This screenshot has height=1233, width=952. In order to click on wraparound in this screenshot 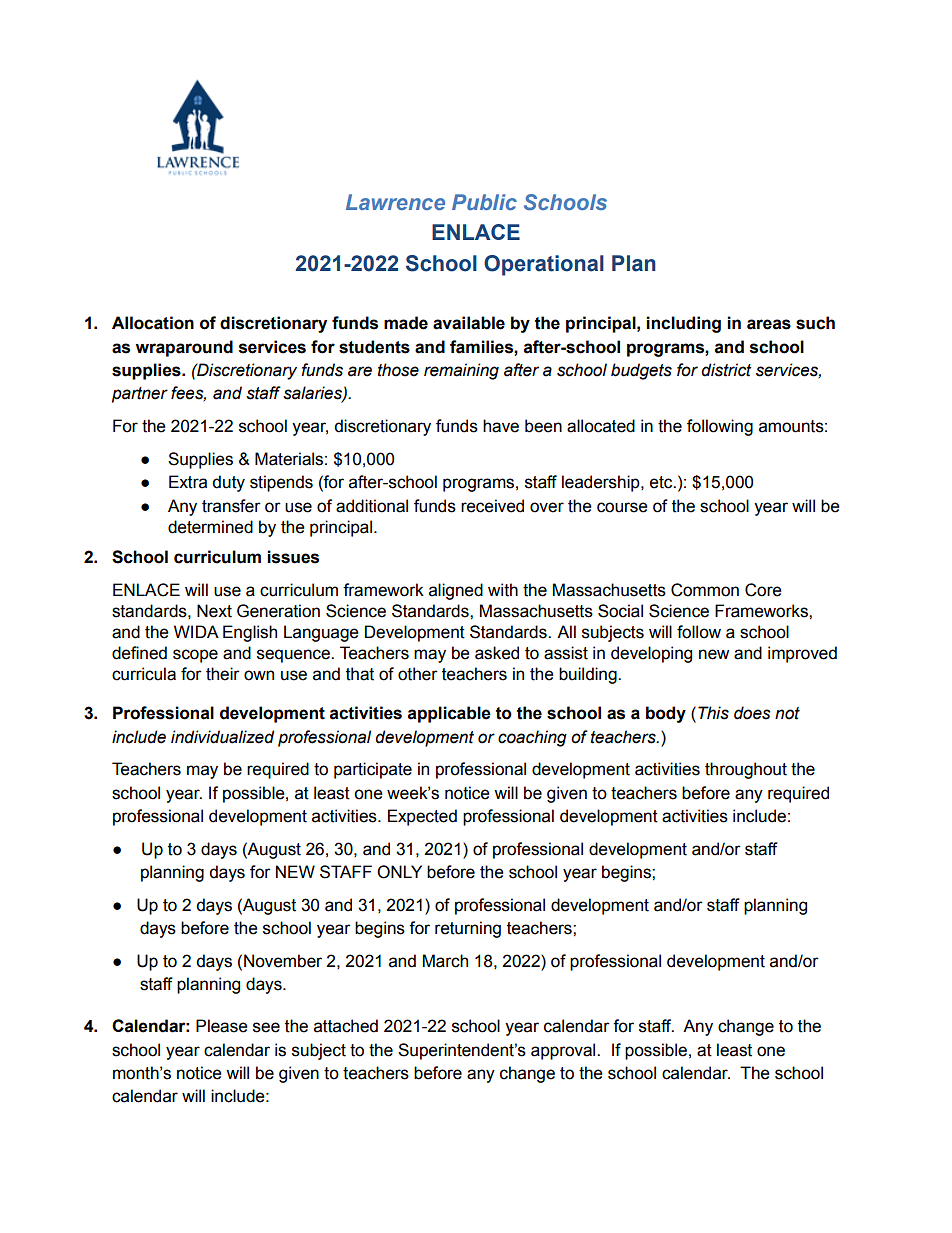, I will do `click(184, 348)`.
